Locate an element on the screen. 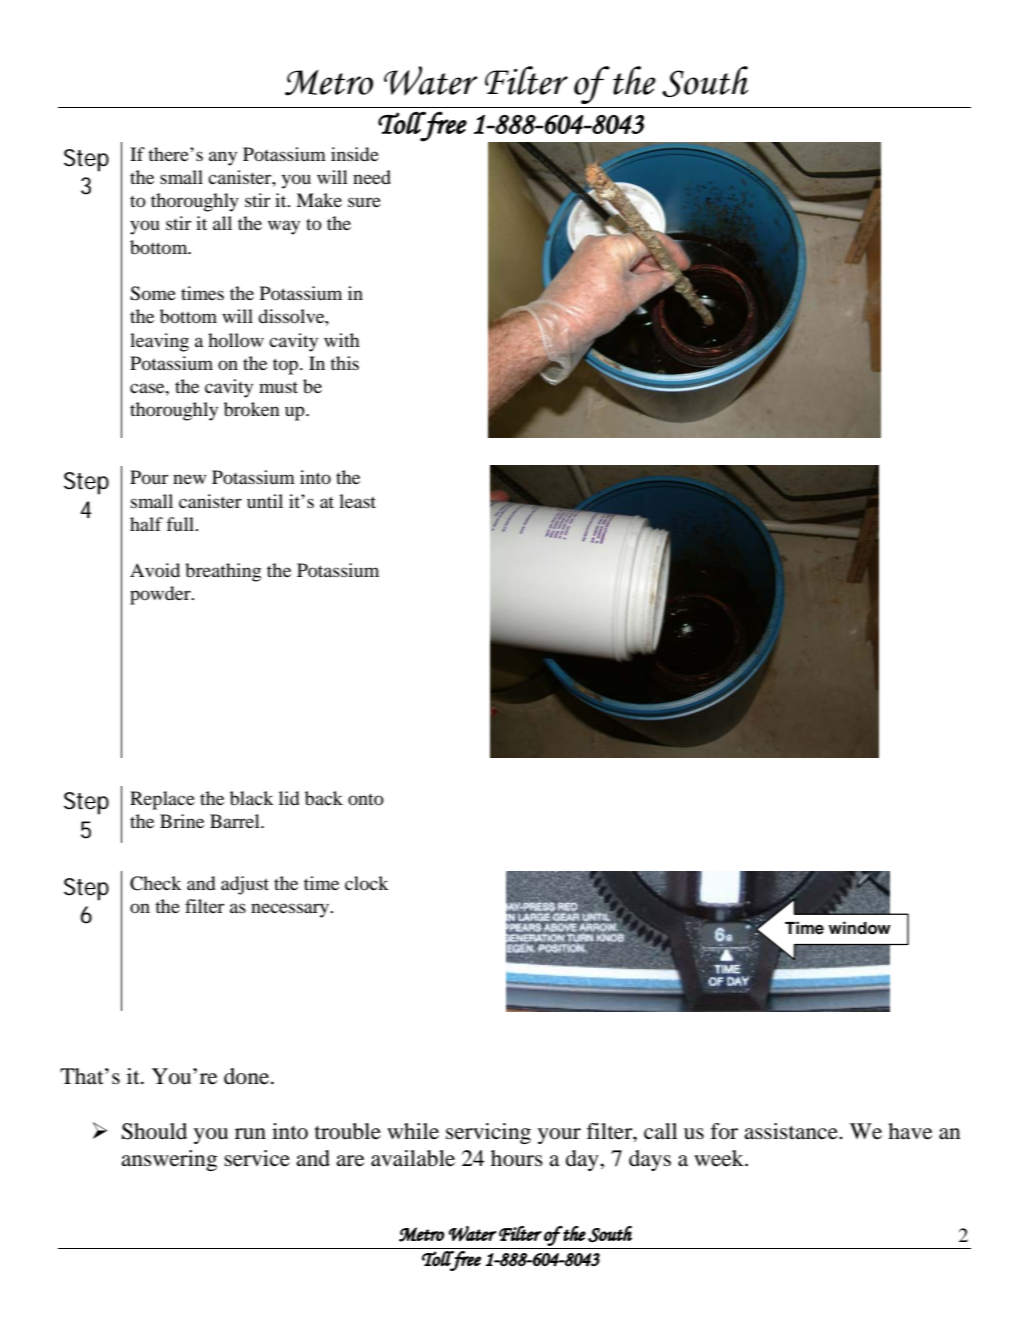 The image size is (1029, 1332). need is located at coordinates (372, 177).
